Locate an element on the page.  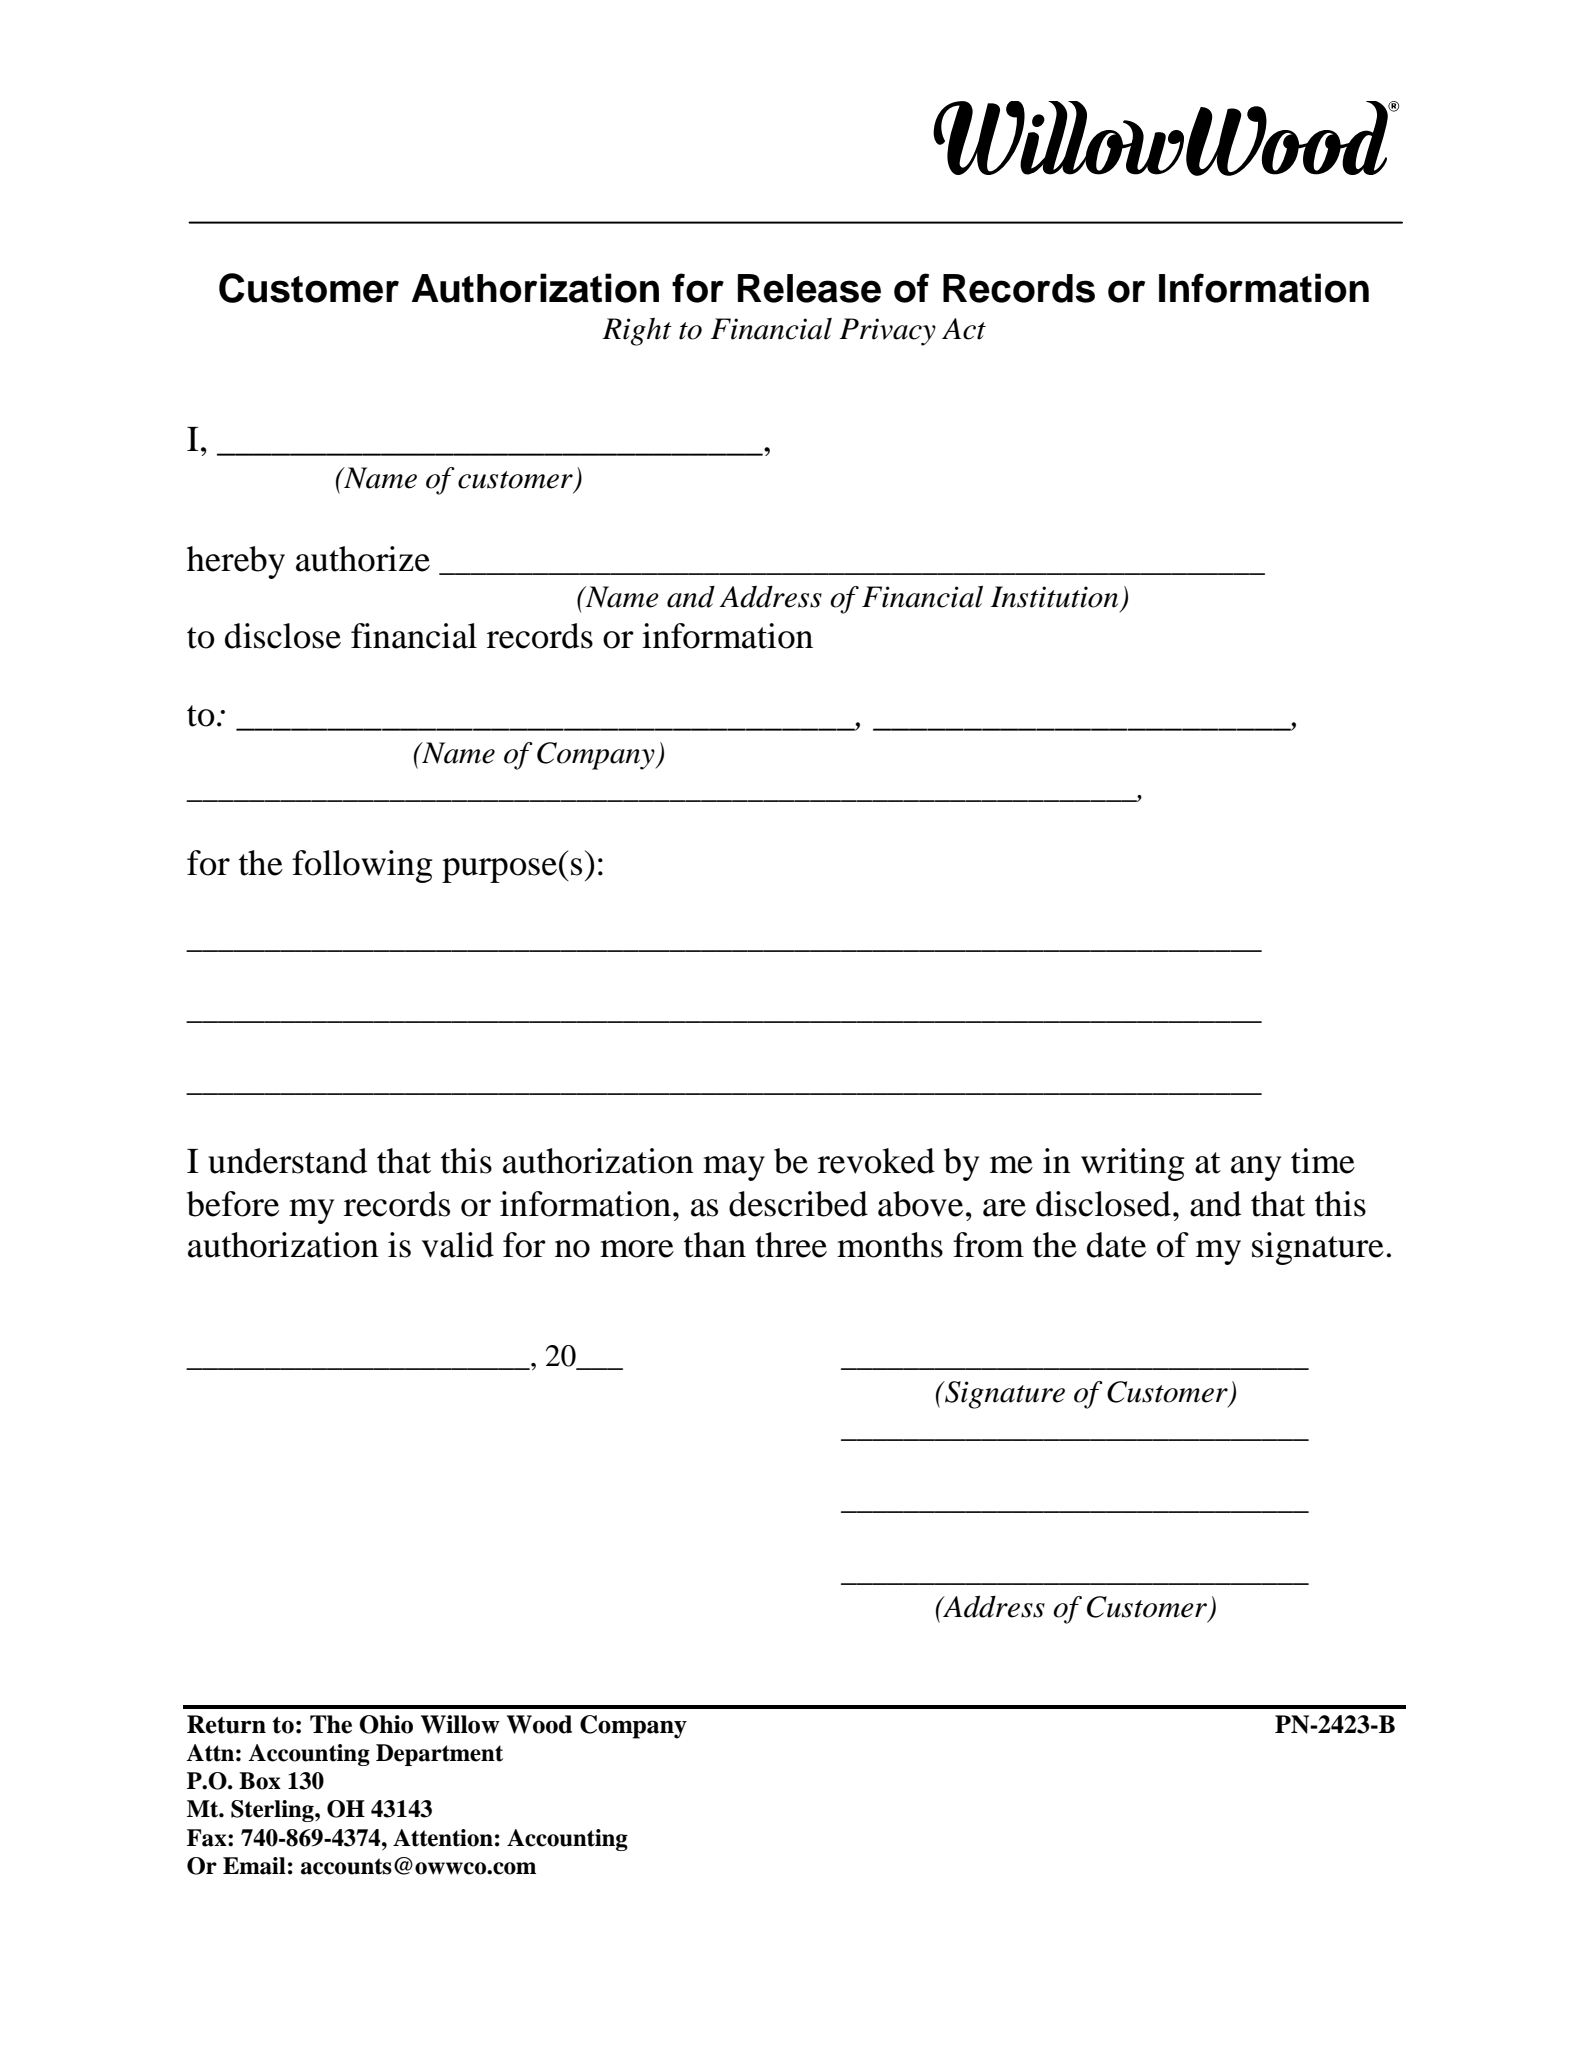
writing is located at coordinates (1133, 1164).
